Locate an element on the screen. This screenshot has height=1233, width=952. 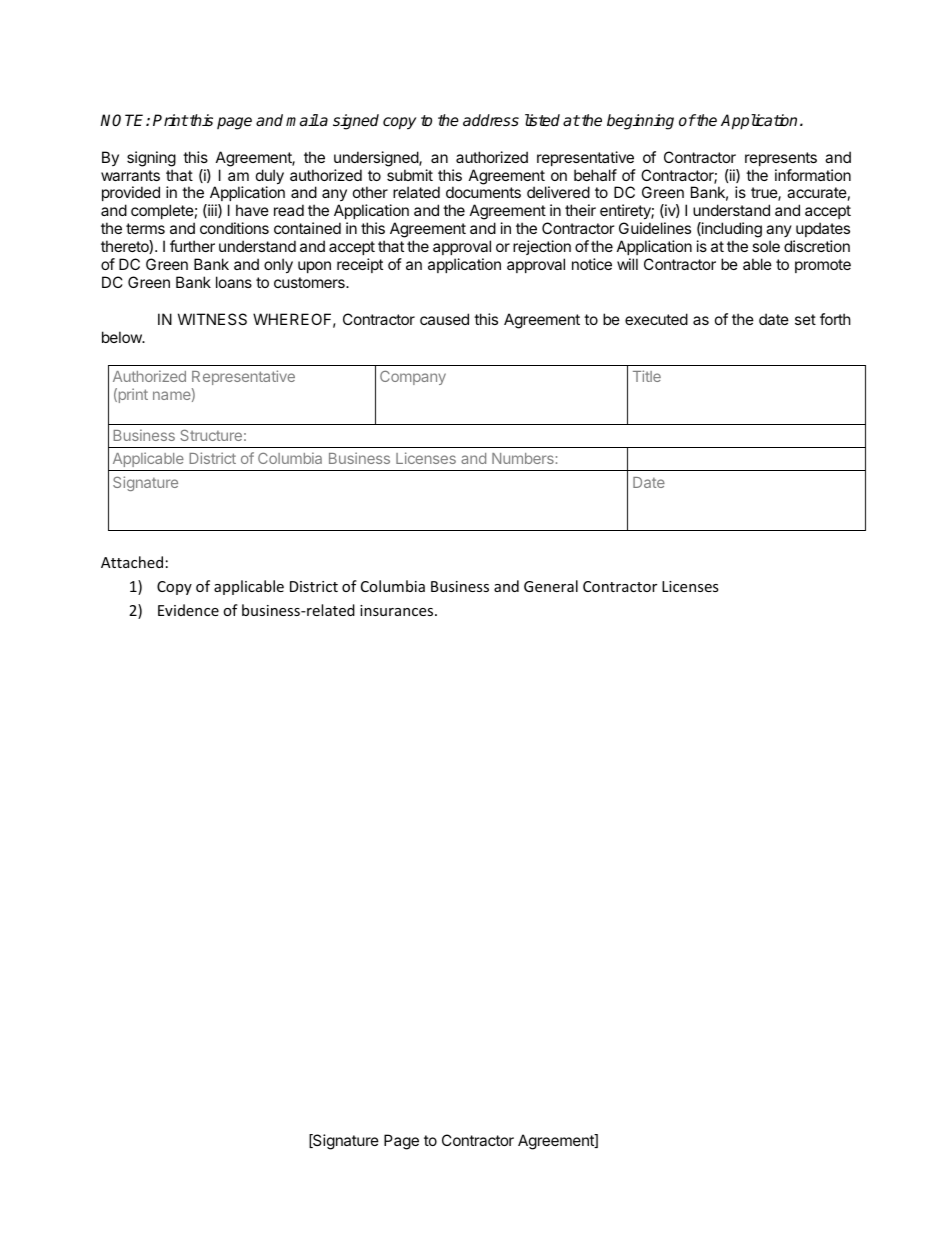
insurances is located at coordinates (398, 610).
